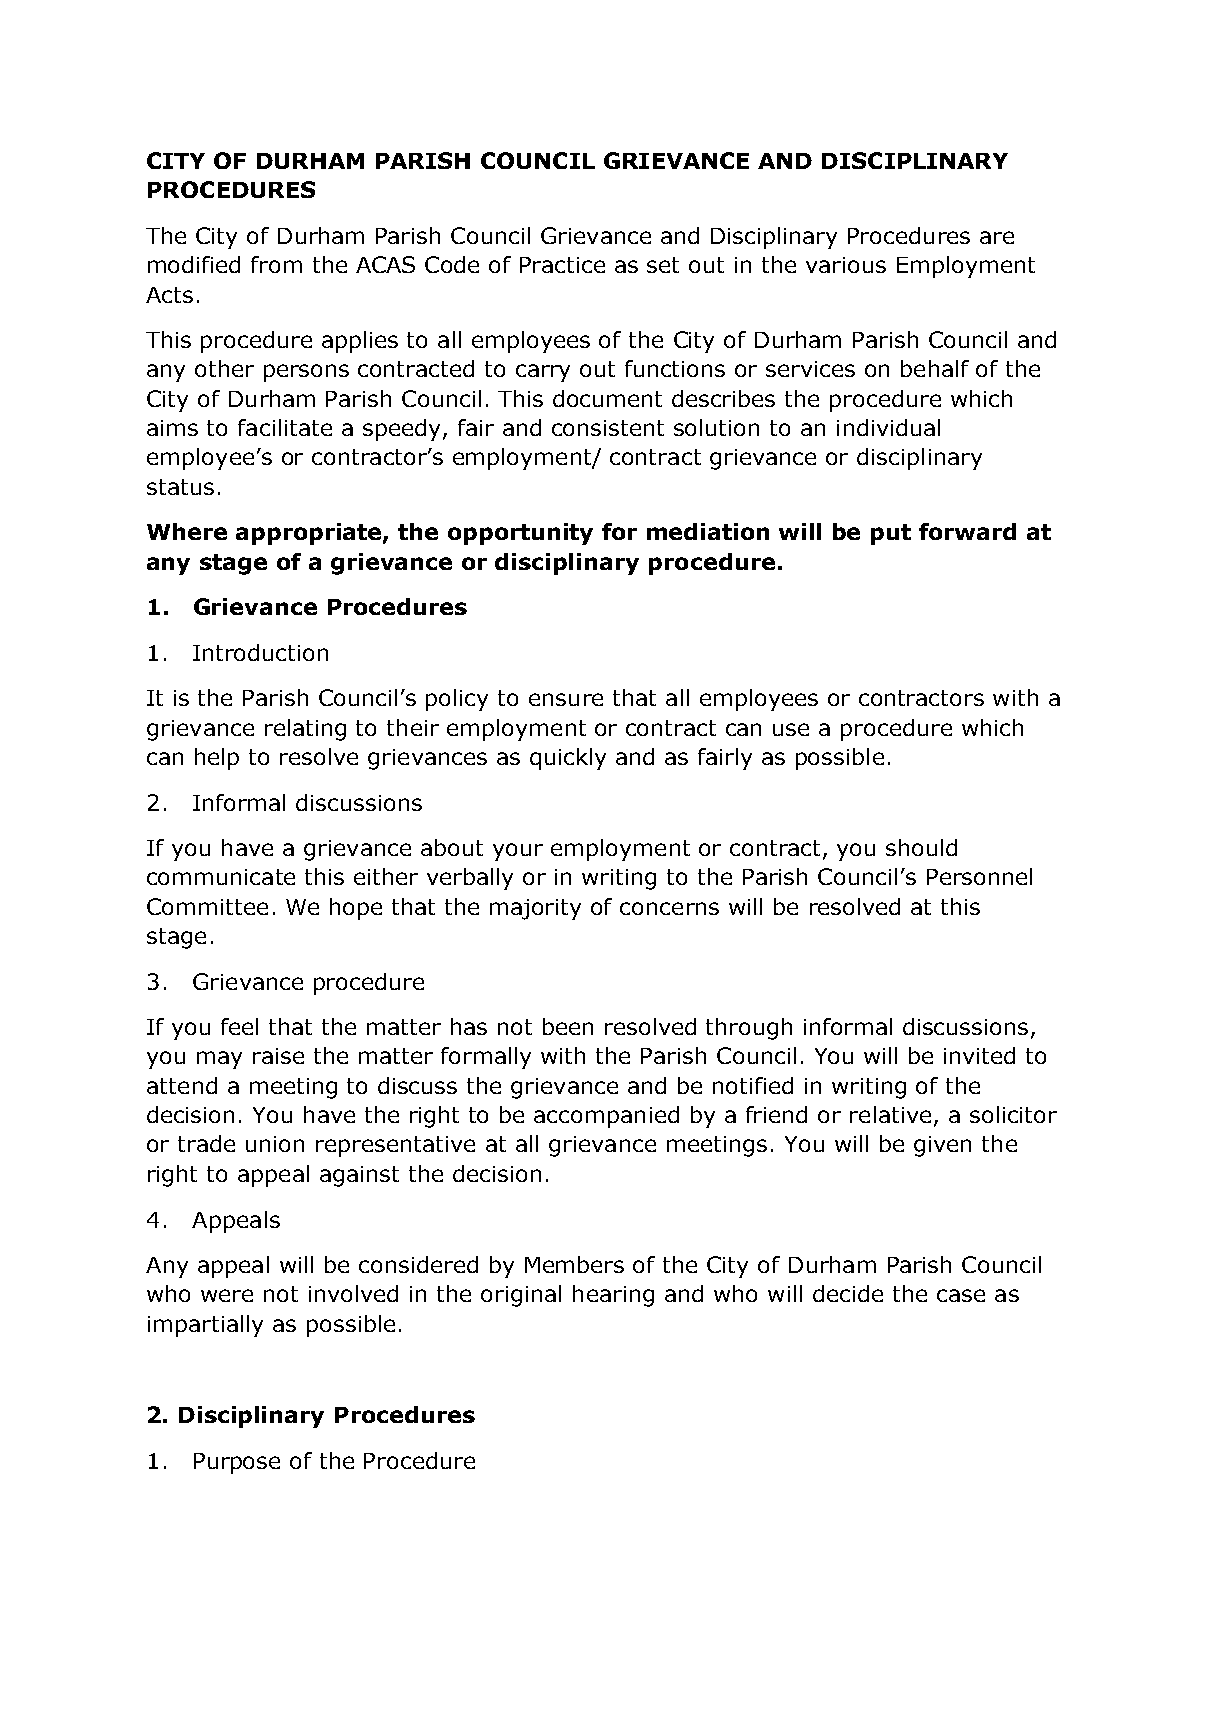 The height and width of the screenshot is (1711, 1210). I want to click on from, so click(276, 264).
